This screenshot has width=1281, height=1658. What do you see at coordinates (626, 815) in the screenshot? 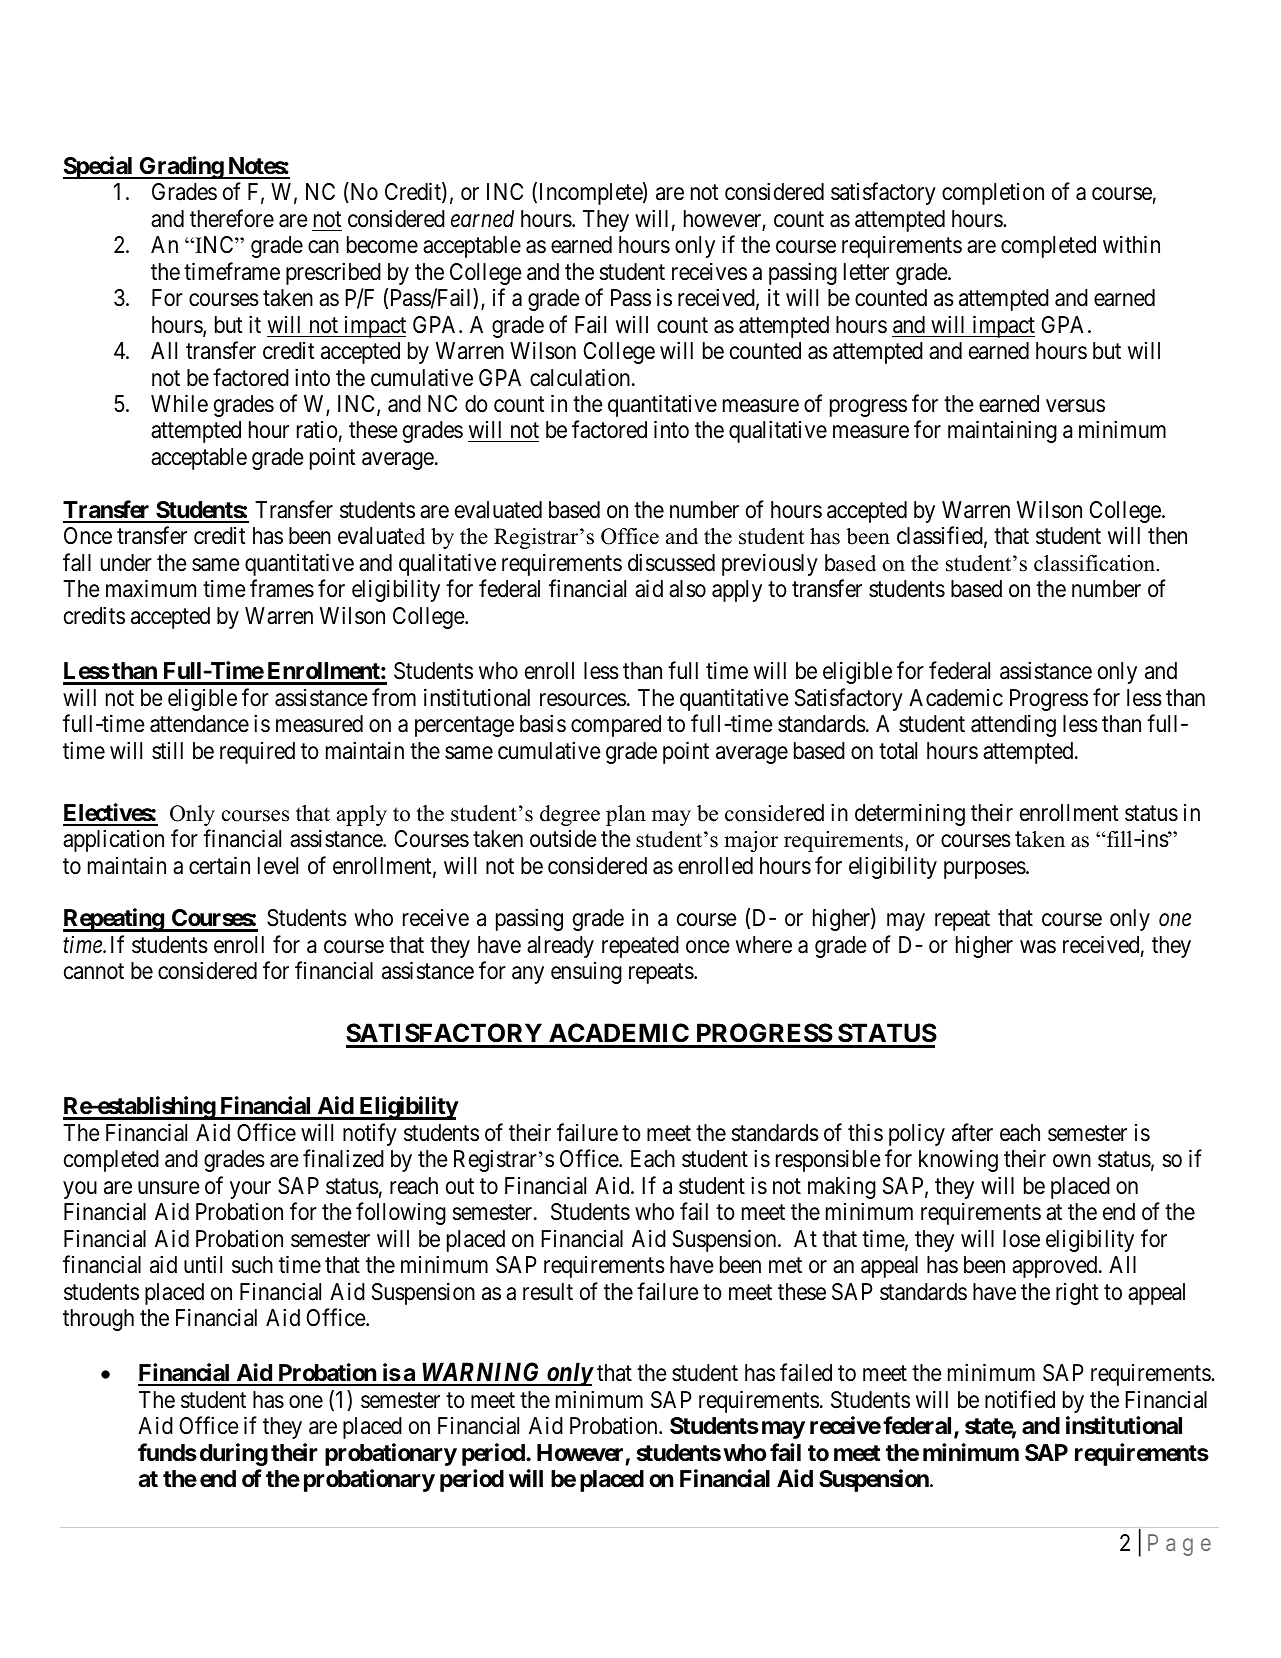
I see `plan` at bounding box center [626, 815].
